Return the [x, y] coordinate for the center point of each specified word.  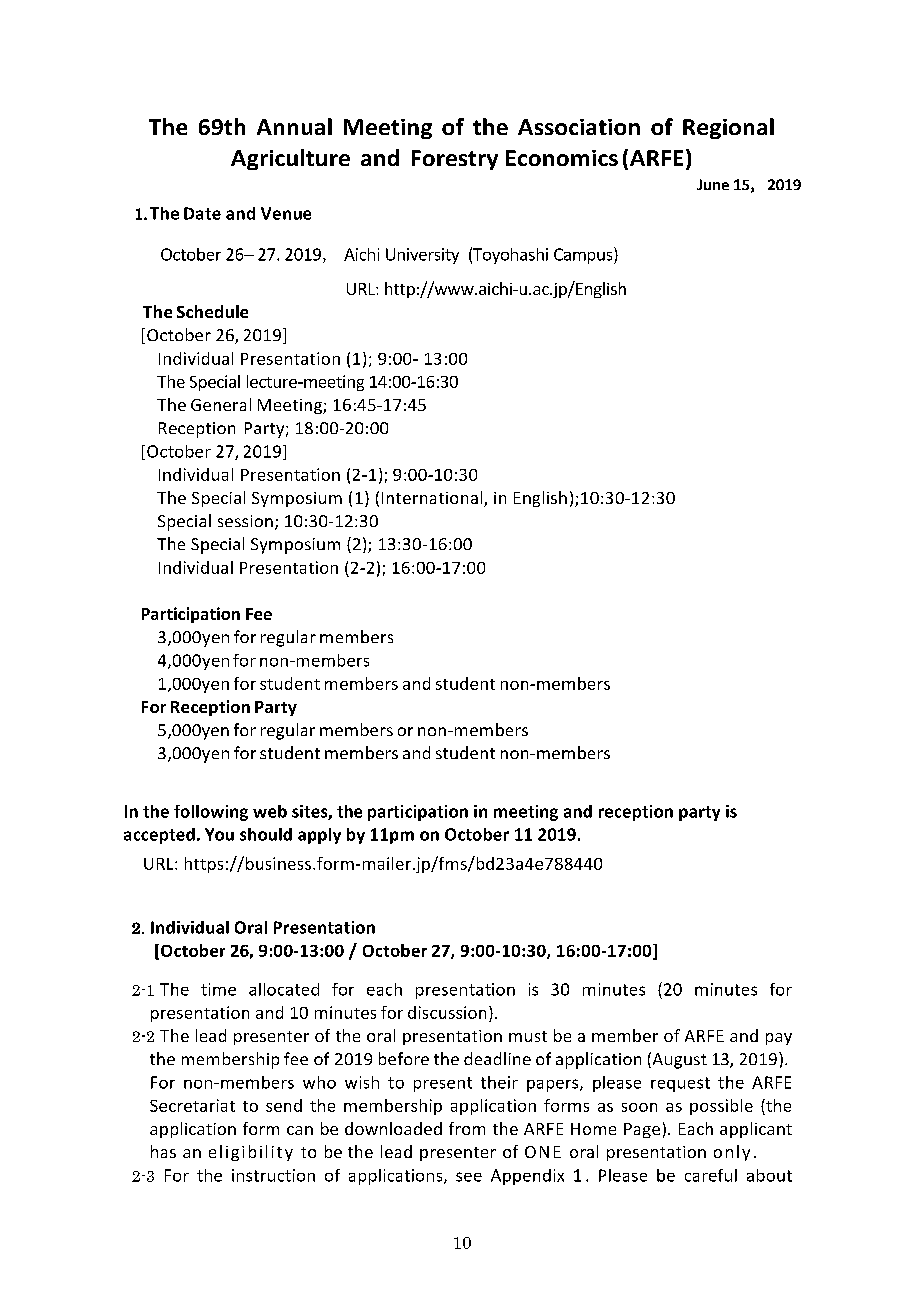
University [422, 256]
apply [319, 836]
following [211, 813]
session [245, 521]
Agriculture [290, 159]
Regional [728, 128]
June [713, 184]
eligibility [251, 1153]
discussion [447, 1012]
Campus [584, 255]
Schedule [212, 311]
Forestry [455, 160]
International [433, 499]
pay [779, 1039]
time [218, 989]
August [678, 1060]
